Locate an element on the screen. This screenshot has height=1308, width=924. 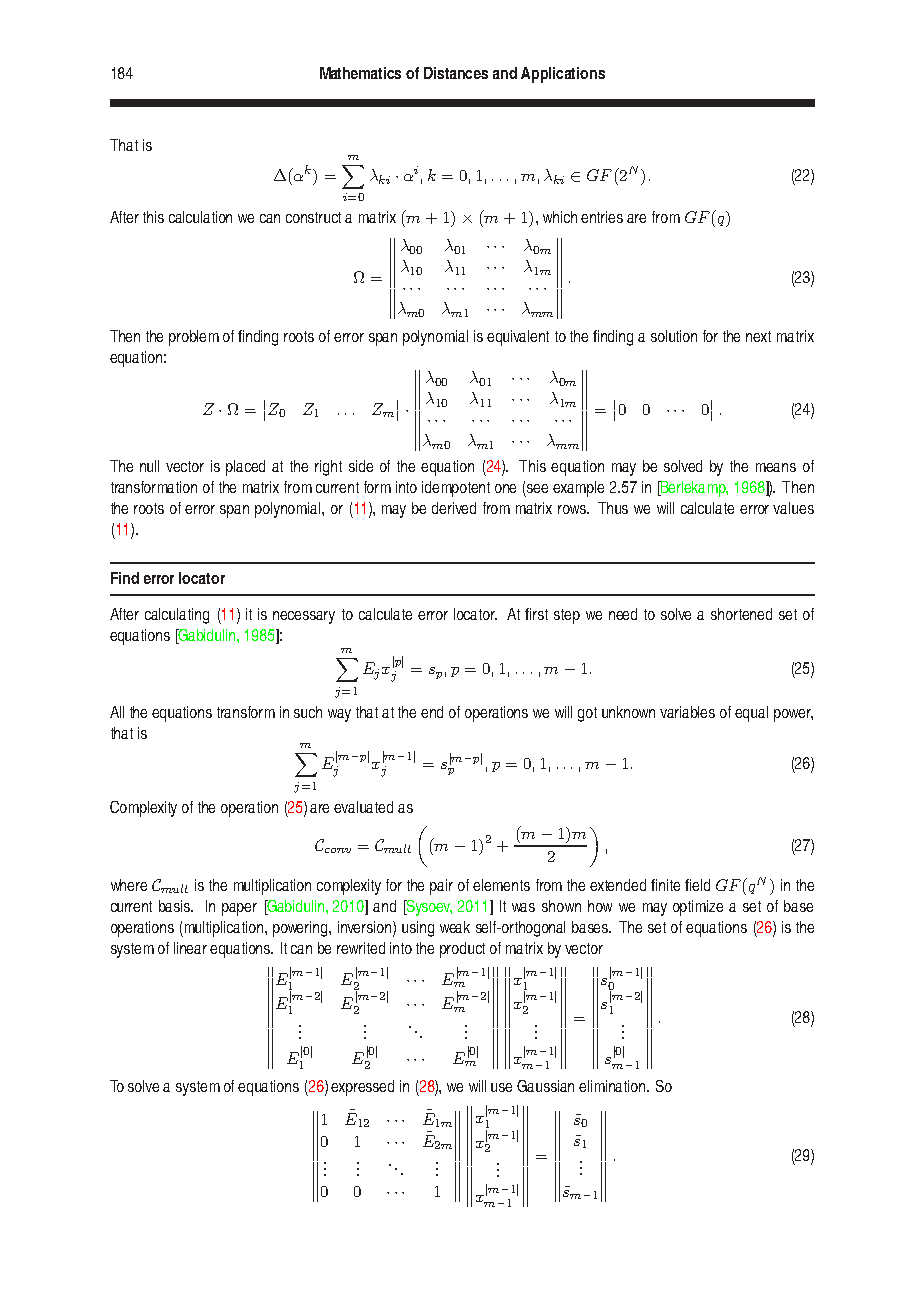
problem is located at coordinates (194, 338).
